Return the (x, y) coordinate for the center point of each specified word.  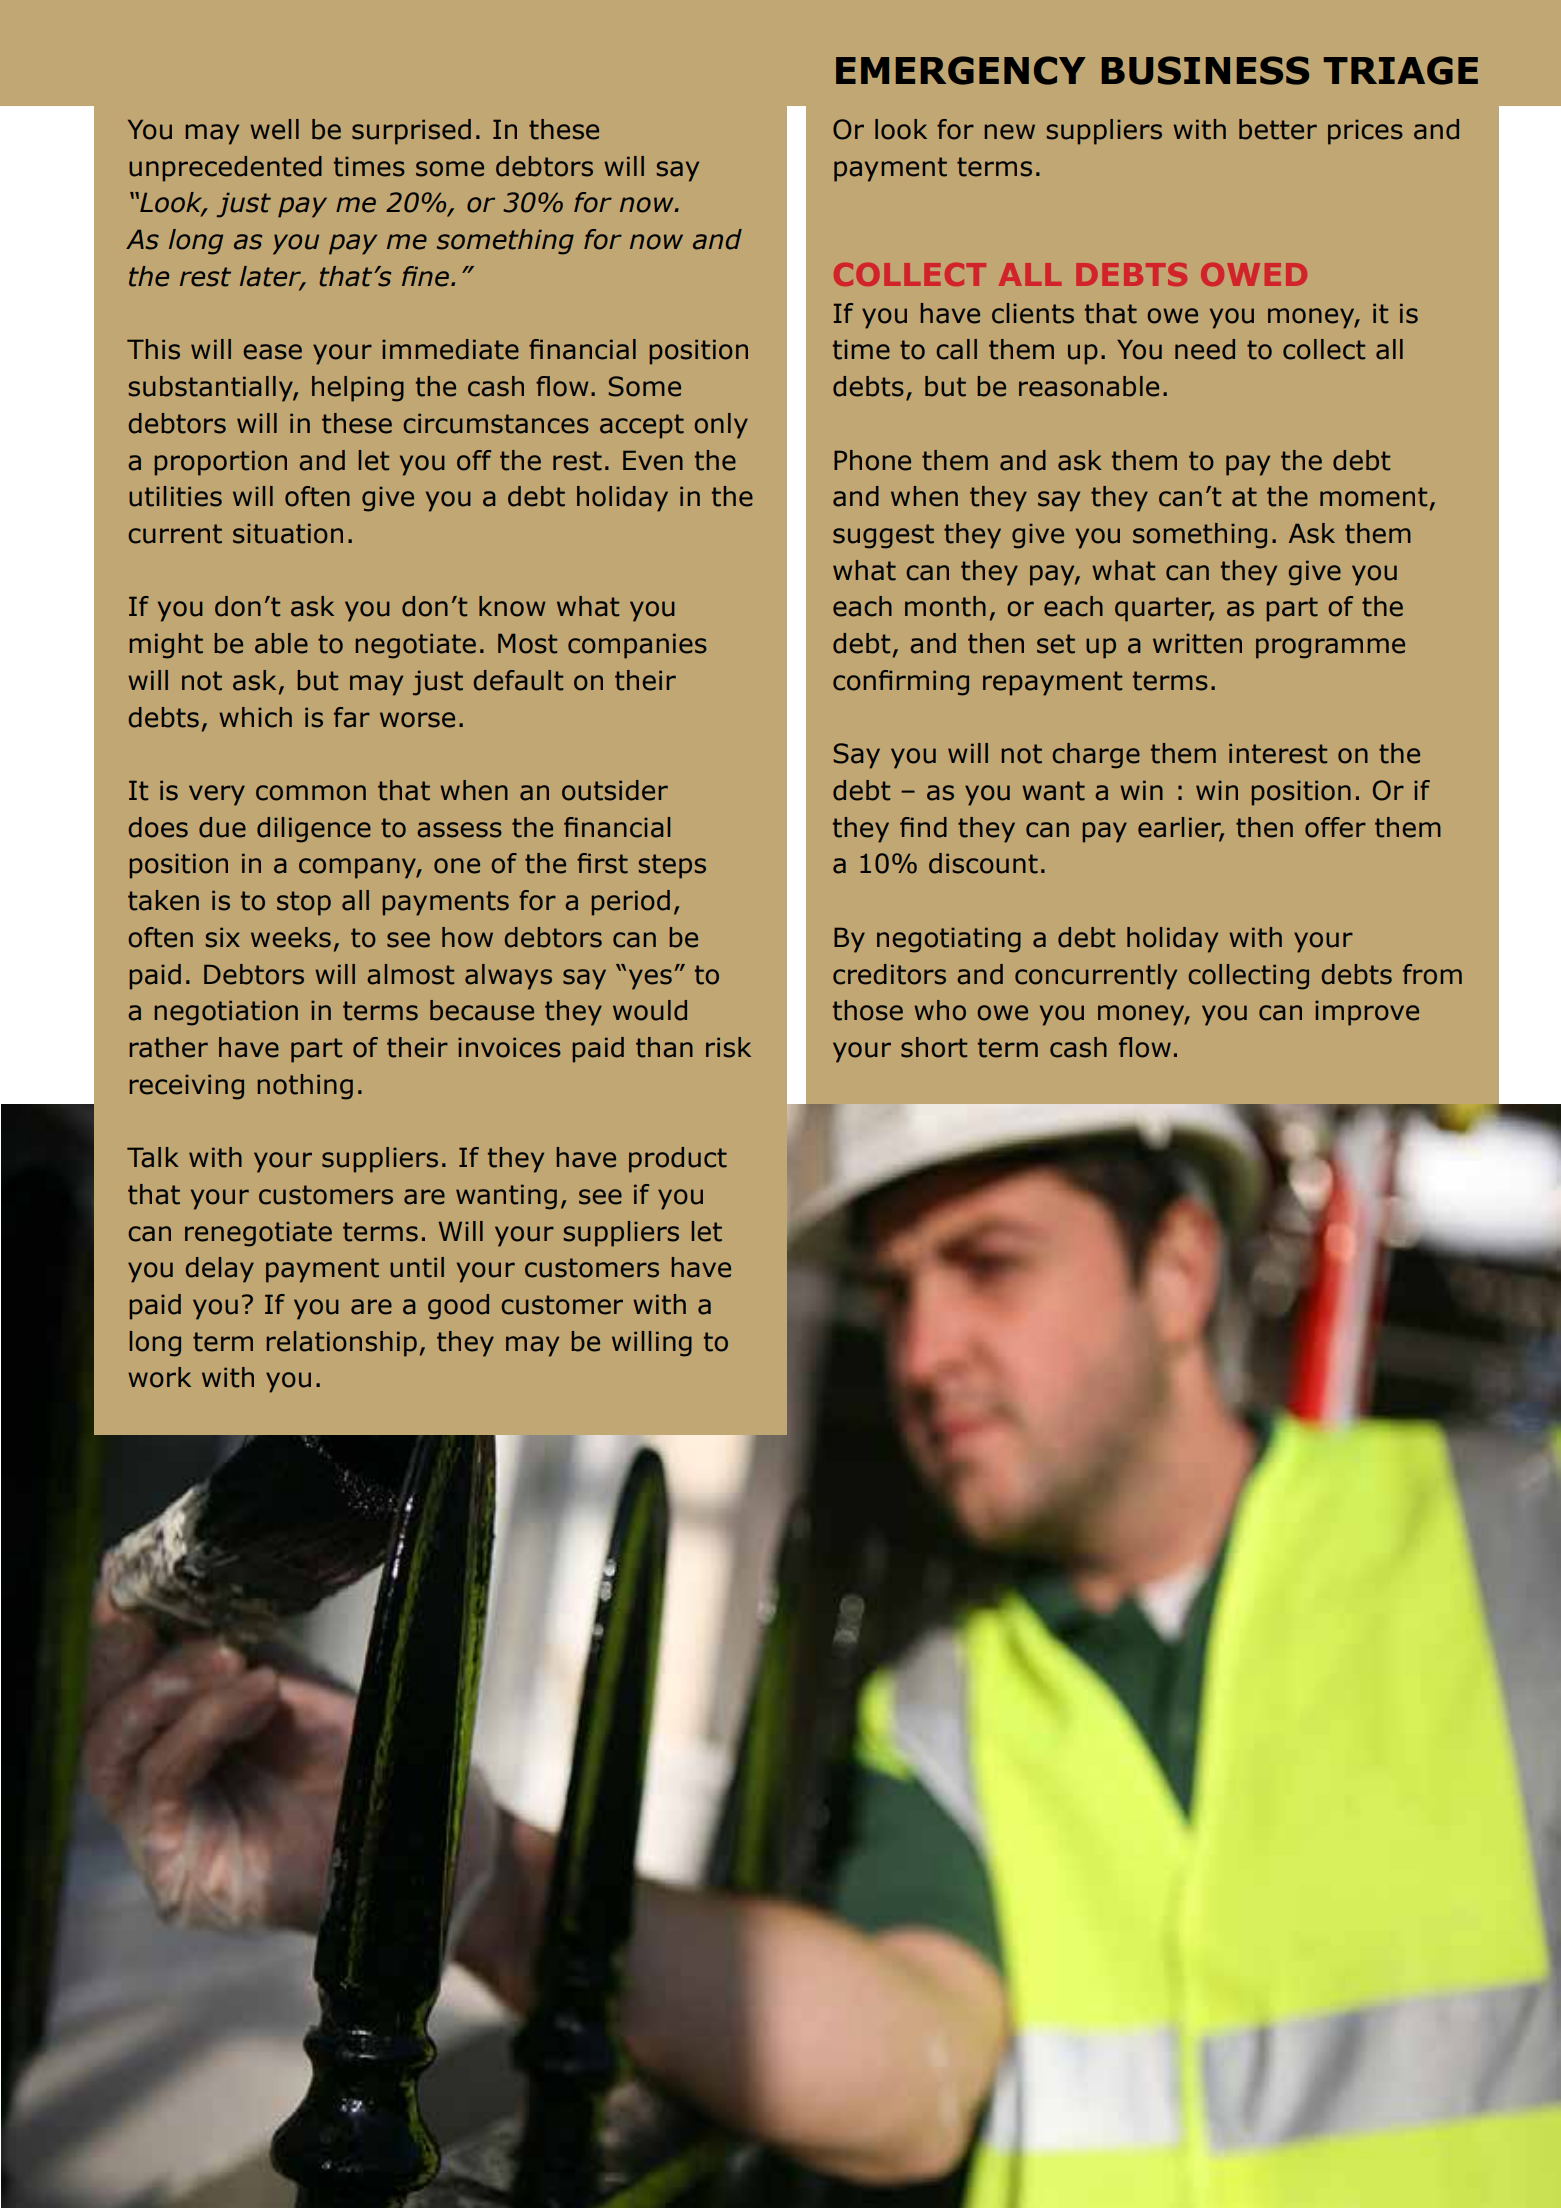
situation (288, 534)
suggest (883, 536)
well (274, 129)
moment (1373, 497)
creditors (889, 974)
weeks (291, 937)
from (1432, 974)
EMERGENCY (961, 70)
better (1278, 129)
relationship (342, 1344)
